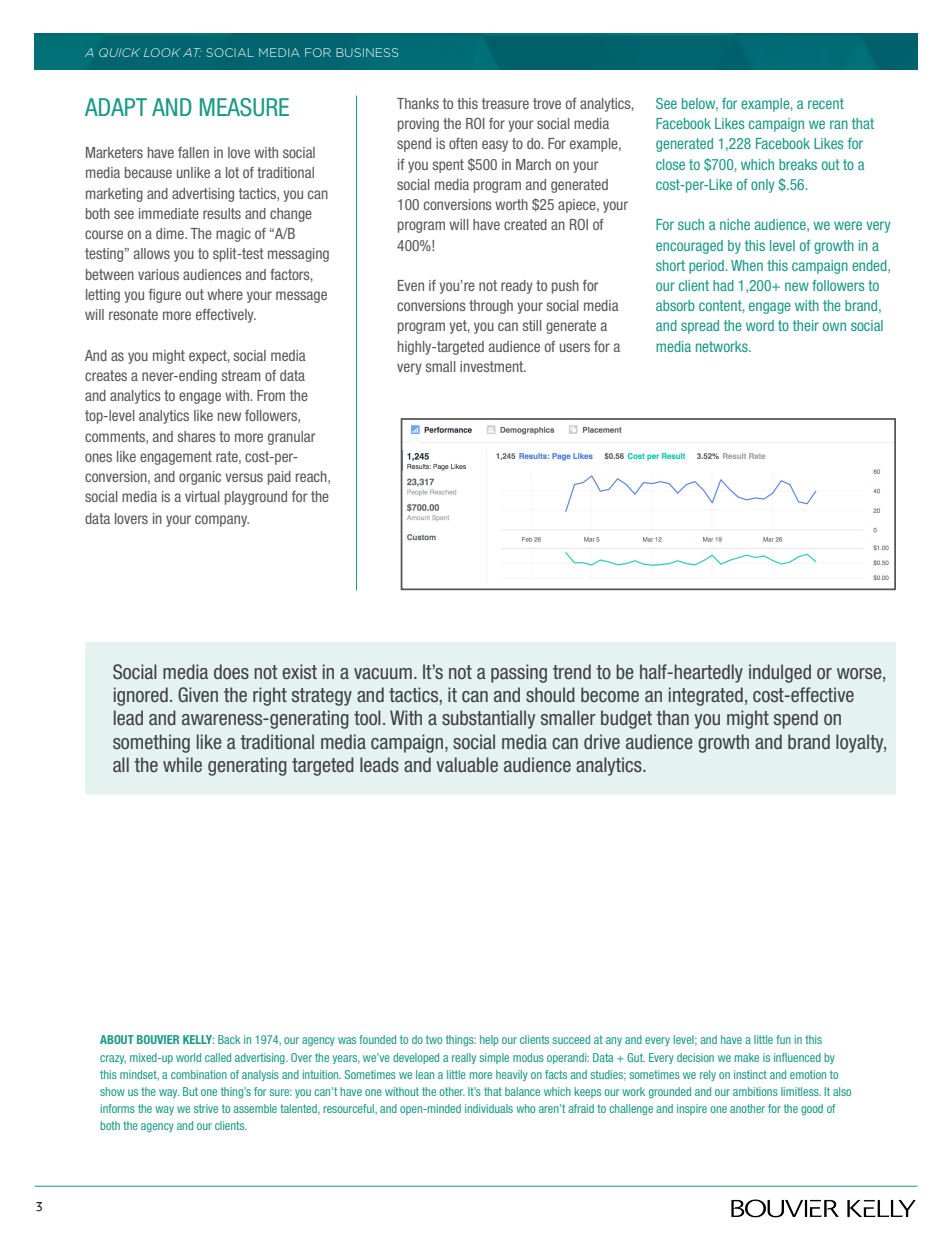 Image resolution: width=952 pixels, height=1233 pixels. Describe the element at coordinates (760, 325) in the document. I see `word` at that location.
